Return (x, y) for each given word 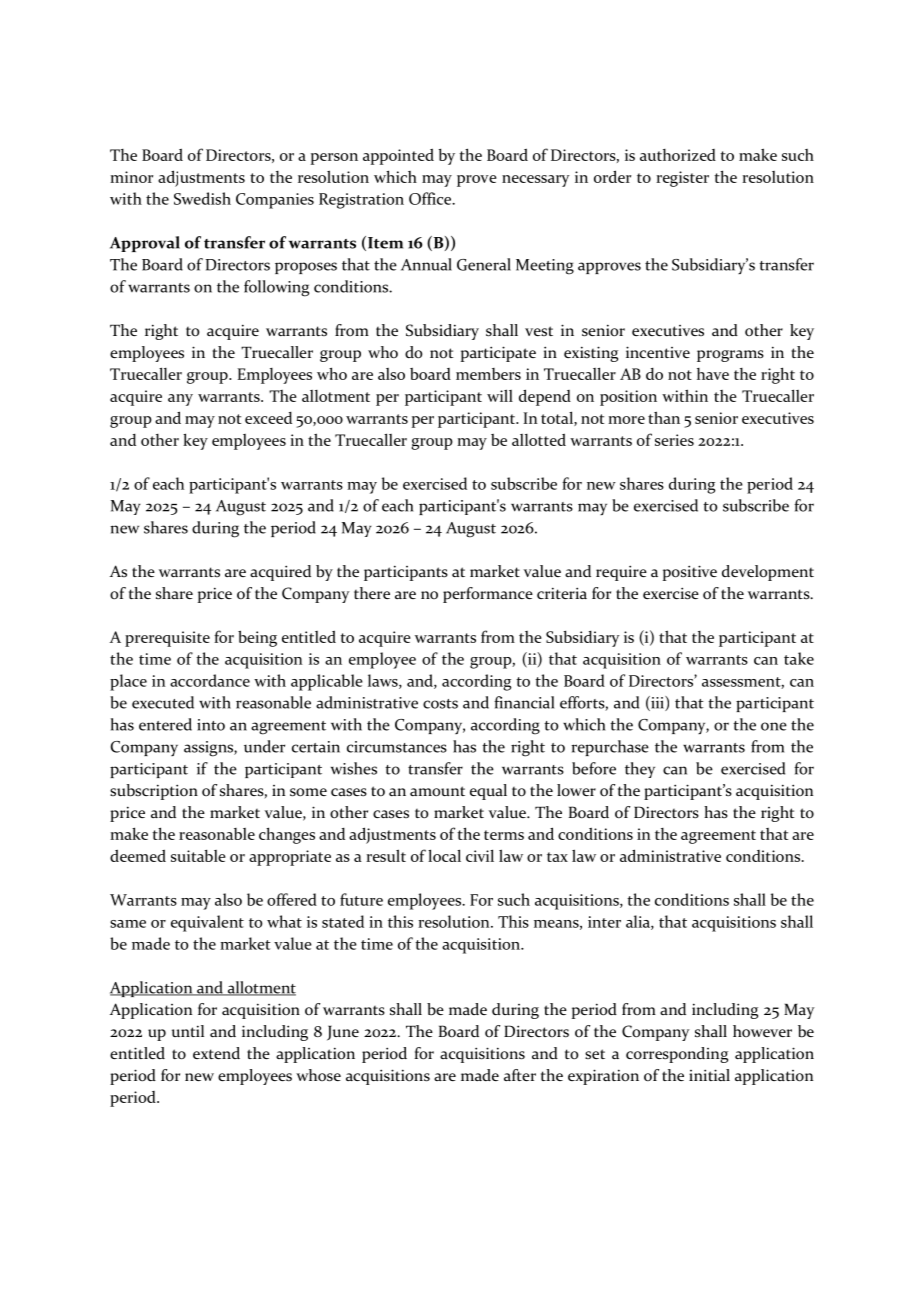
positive (690, 573)
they (640, 770)
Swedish (202, 198)
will (500, 395)
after (520, 1075)
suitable (198, 855)
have (713, 374)
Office (431, 198)
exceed (268, 418)
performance (488, 595)
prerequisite (167, 639)
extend (216, 1053)
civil (480, 855)
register (682, 179)
